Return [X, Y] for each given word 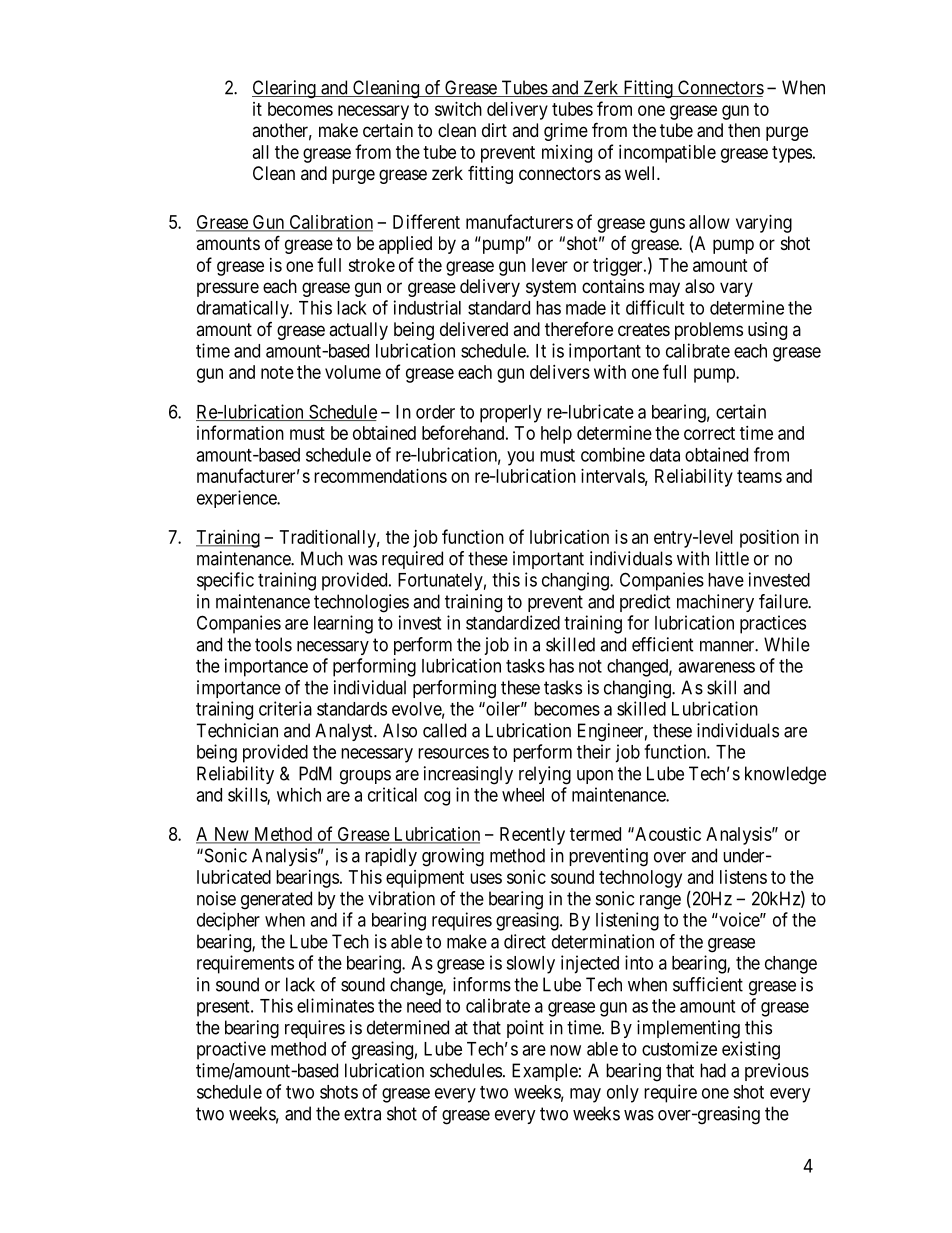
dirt [494, 130]
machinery [715, 603]
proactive [231, 1050]
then [744, 130]
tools [273, 644]
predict [645, 603]
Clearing [285, 89]
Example [545, 1072]
